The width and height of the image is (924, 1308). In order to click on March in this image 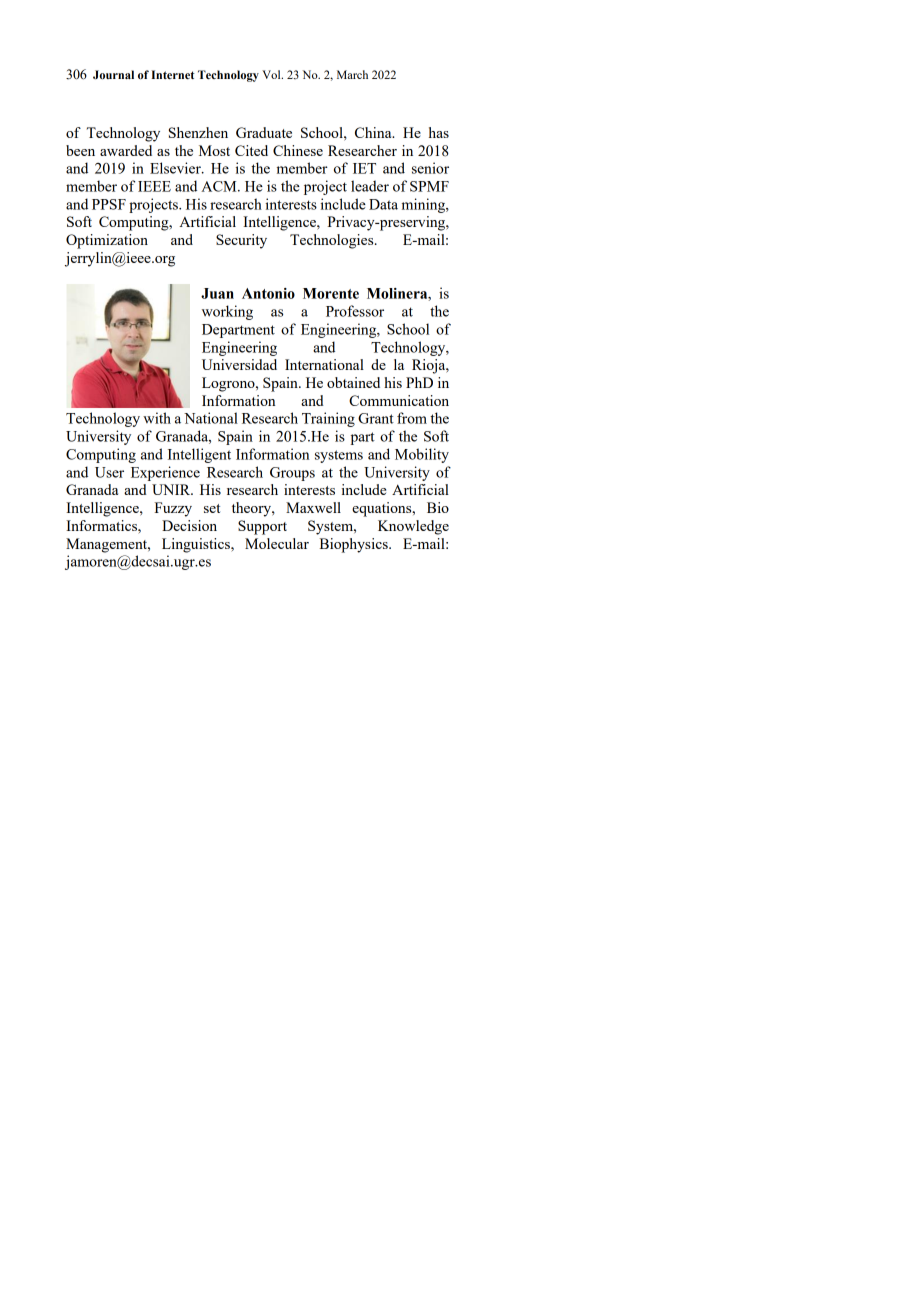, I will do `click(352, 74)`.
